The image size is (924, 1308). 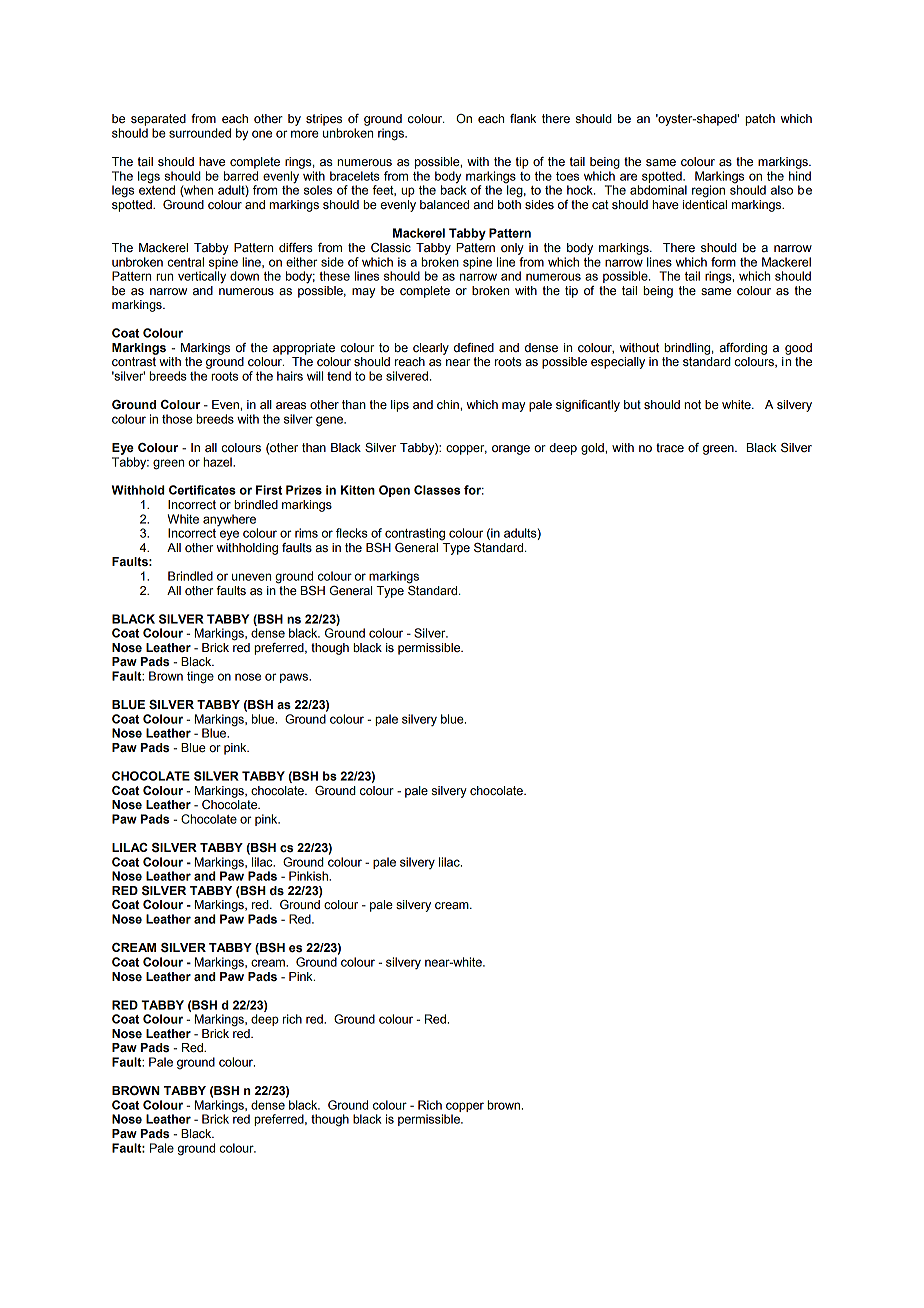 I want to click on one, so click(x=262, y=134).
